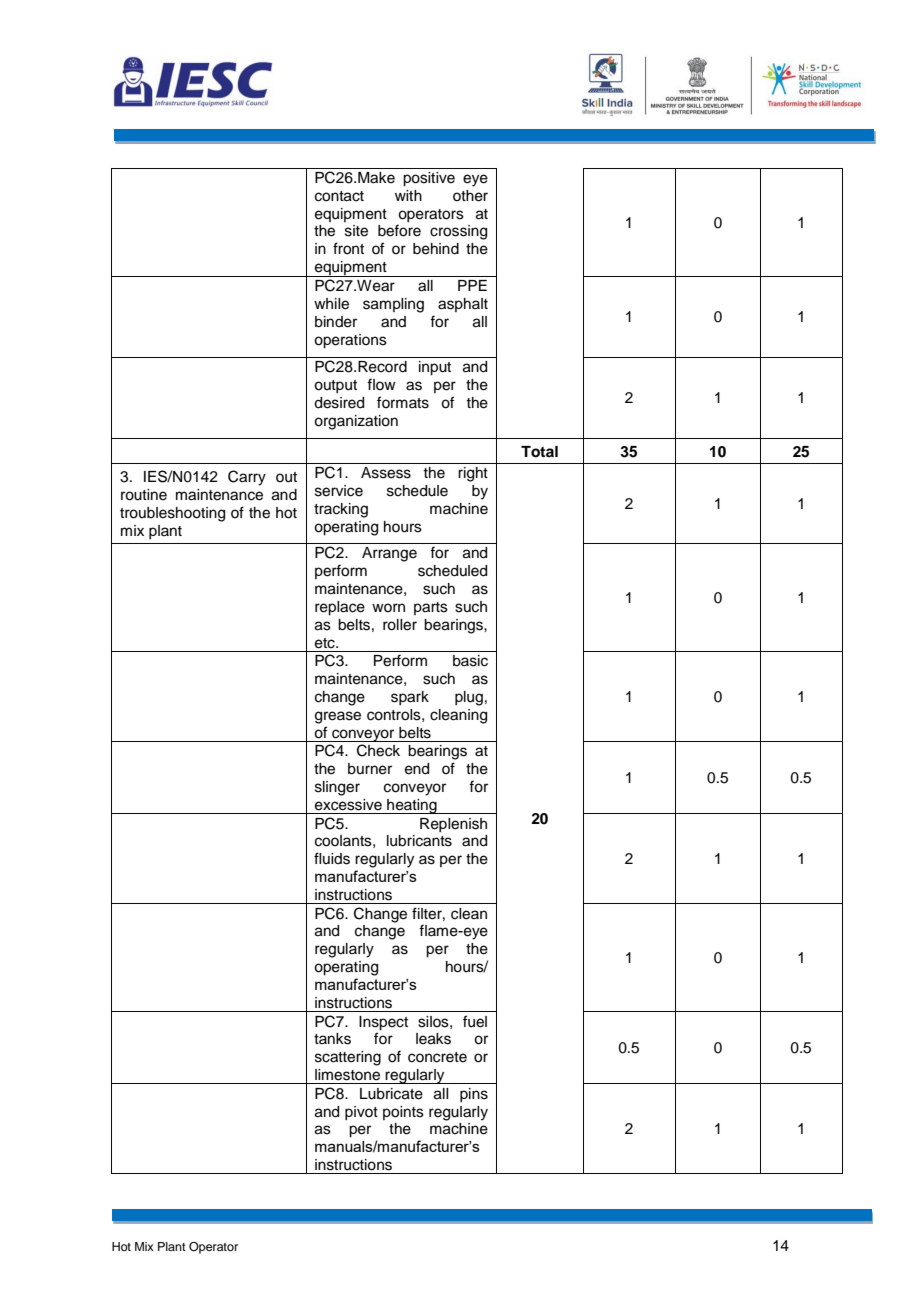 This screenshot has width=924, height=1307. Describe the element at coordinates (332, 1039) in the screenshot. I see `tanks` at that location.
